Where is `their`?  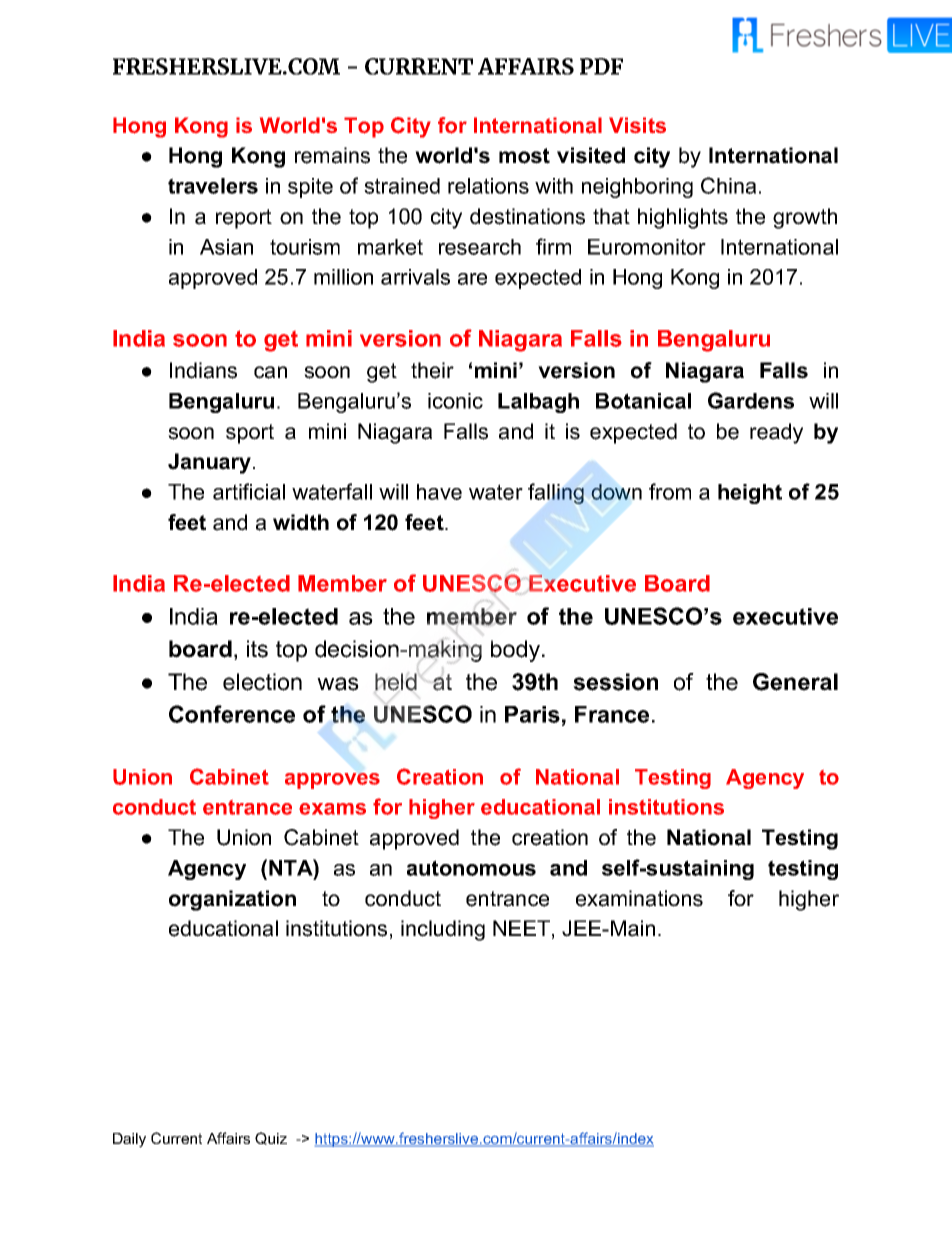 their is located at coordinates (432, 370).
